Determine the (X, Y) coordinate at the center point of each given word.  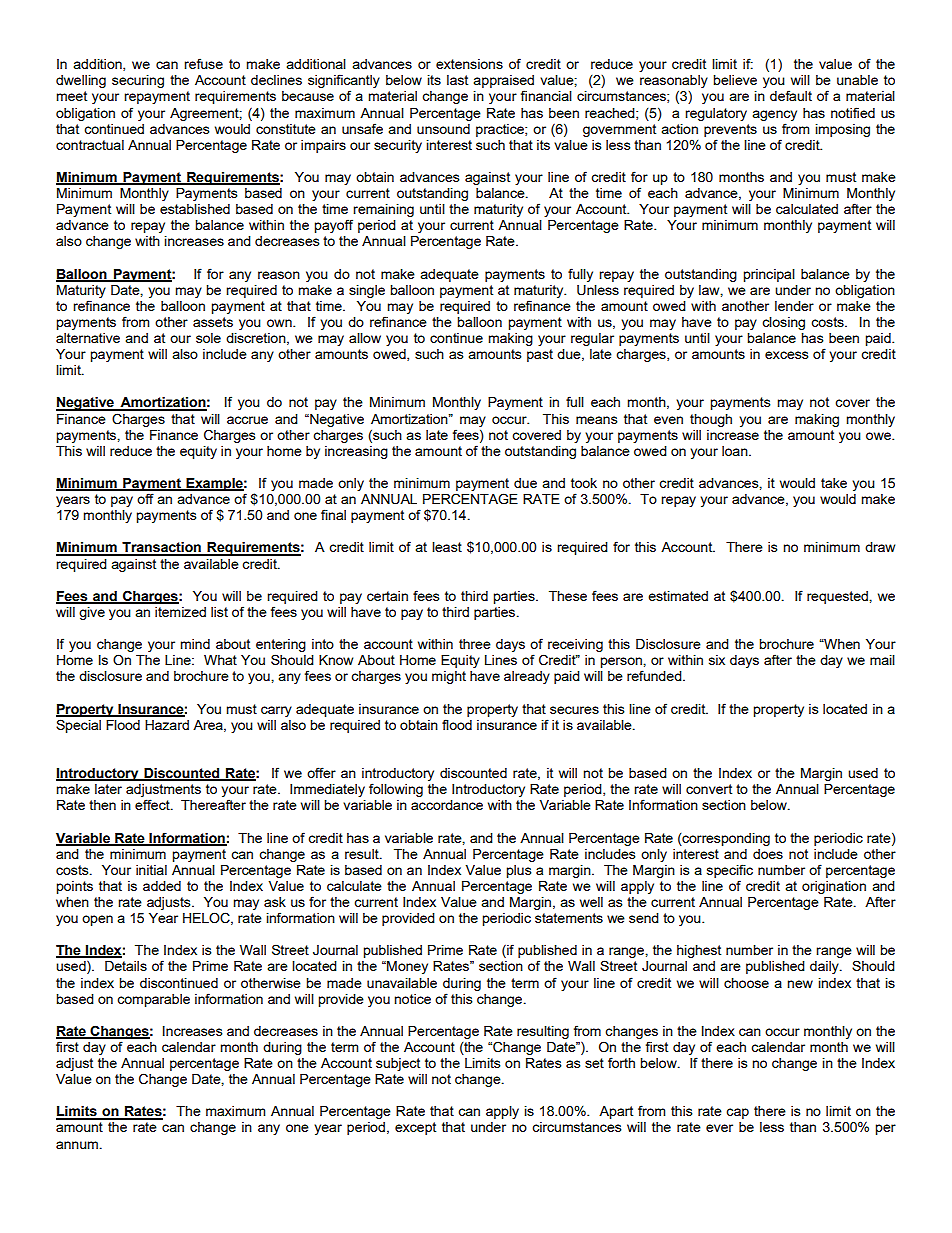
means (597, 420)
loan (736, 451)
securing (138, 81)
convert (709, 789)
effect (153, 804)
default (791, 95)
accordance (447, 805)
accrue (247, 420)
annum (77, 1145)
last (457, 80)
